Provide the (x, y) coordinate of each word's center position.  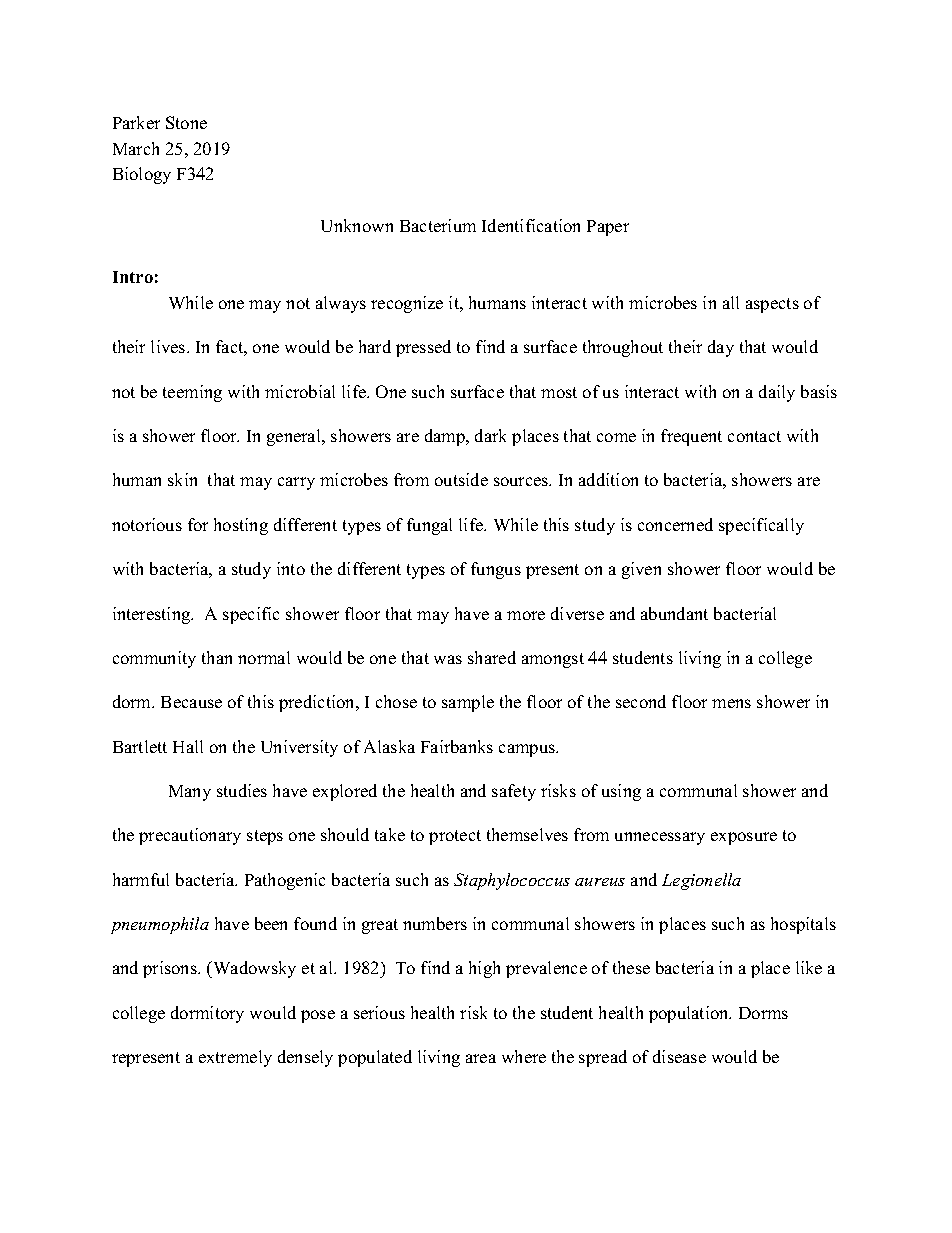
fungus (496, 570)
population (690, 1014)
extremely (235, 1058)
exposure (744, 838)
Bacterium (438, 225)
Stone (186, 122)
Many (190, 793)
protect (455, 837)
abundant (674, 613)
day (721, 348)
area (481, 1058)
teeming (192, 393)
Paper (608, 228)
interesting (153, 615)
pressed (423, 348)
